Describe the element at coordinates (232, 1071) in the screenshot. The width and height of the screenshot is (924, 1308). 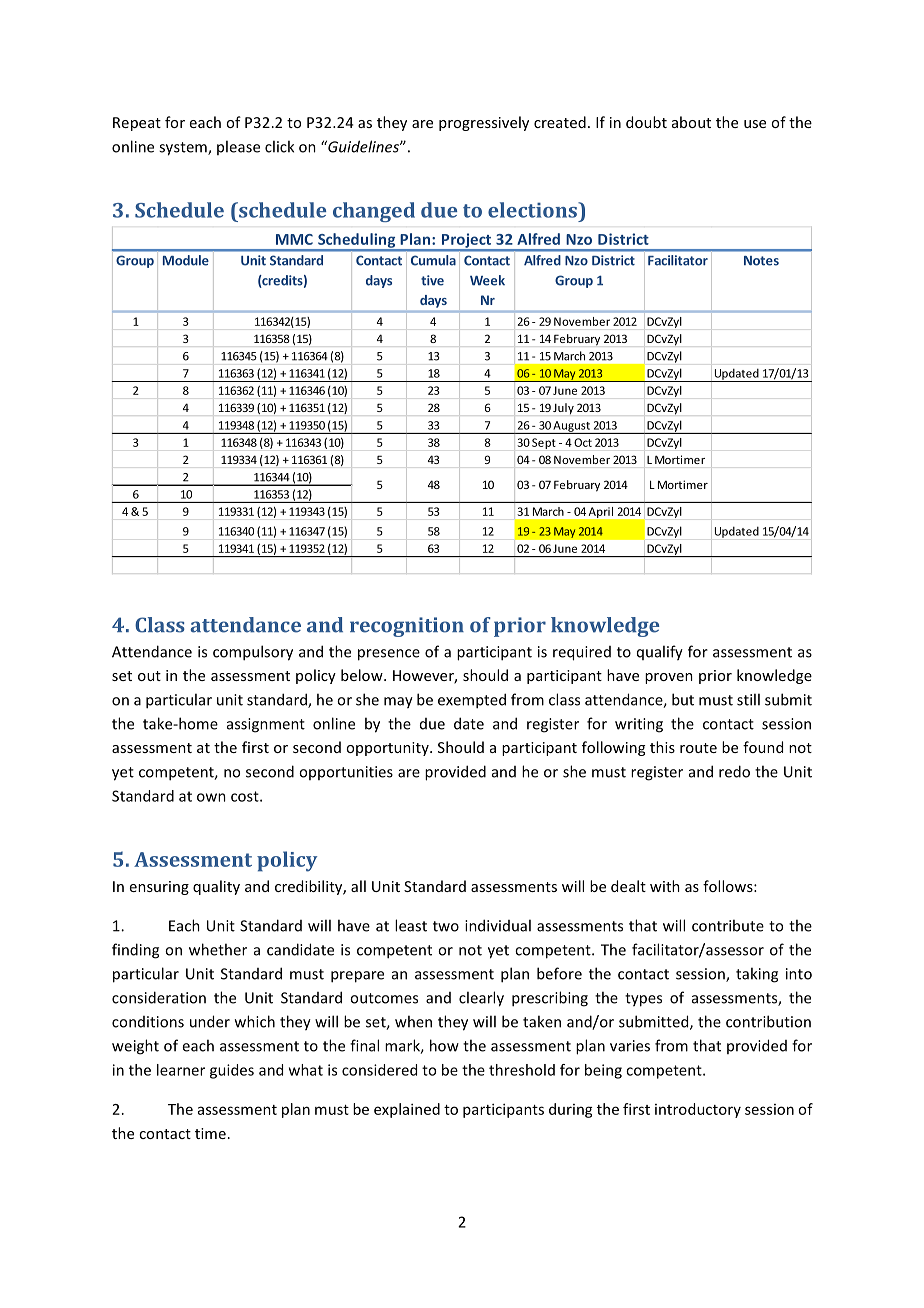
I see `guides` at that location.
